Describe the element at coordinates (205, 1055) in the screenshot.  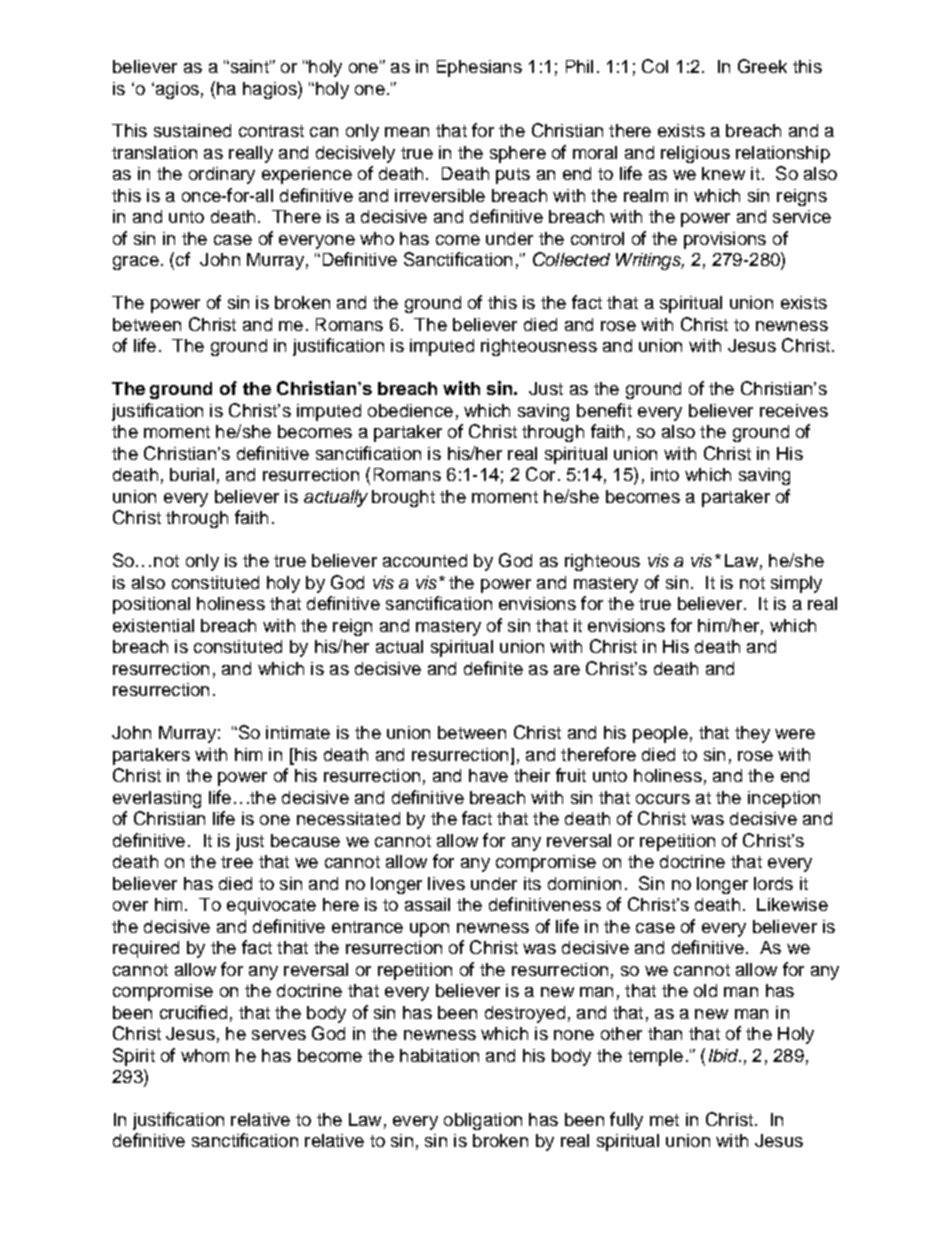
I see `whom` at that location.
